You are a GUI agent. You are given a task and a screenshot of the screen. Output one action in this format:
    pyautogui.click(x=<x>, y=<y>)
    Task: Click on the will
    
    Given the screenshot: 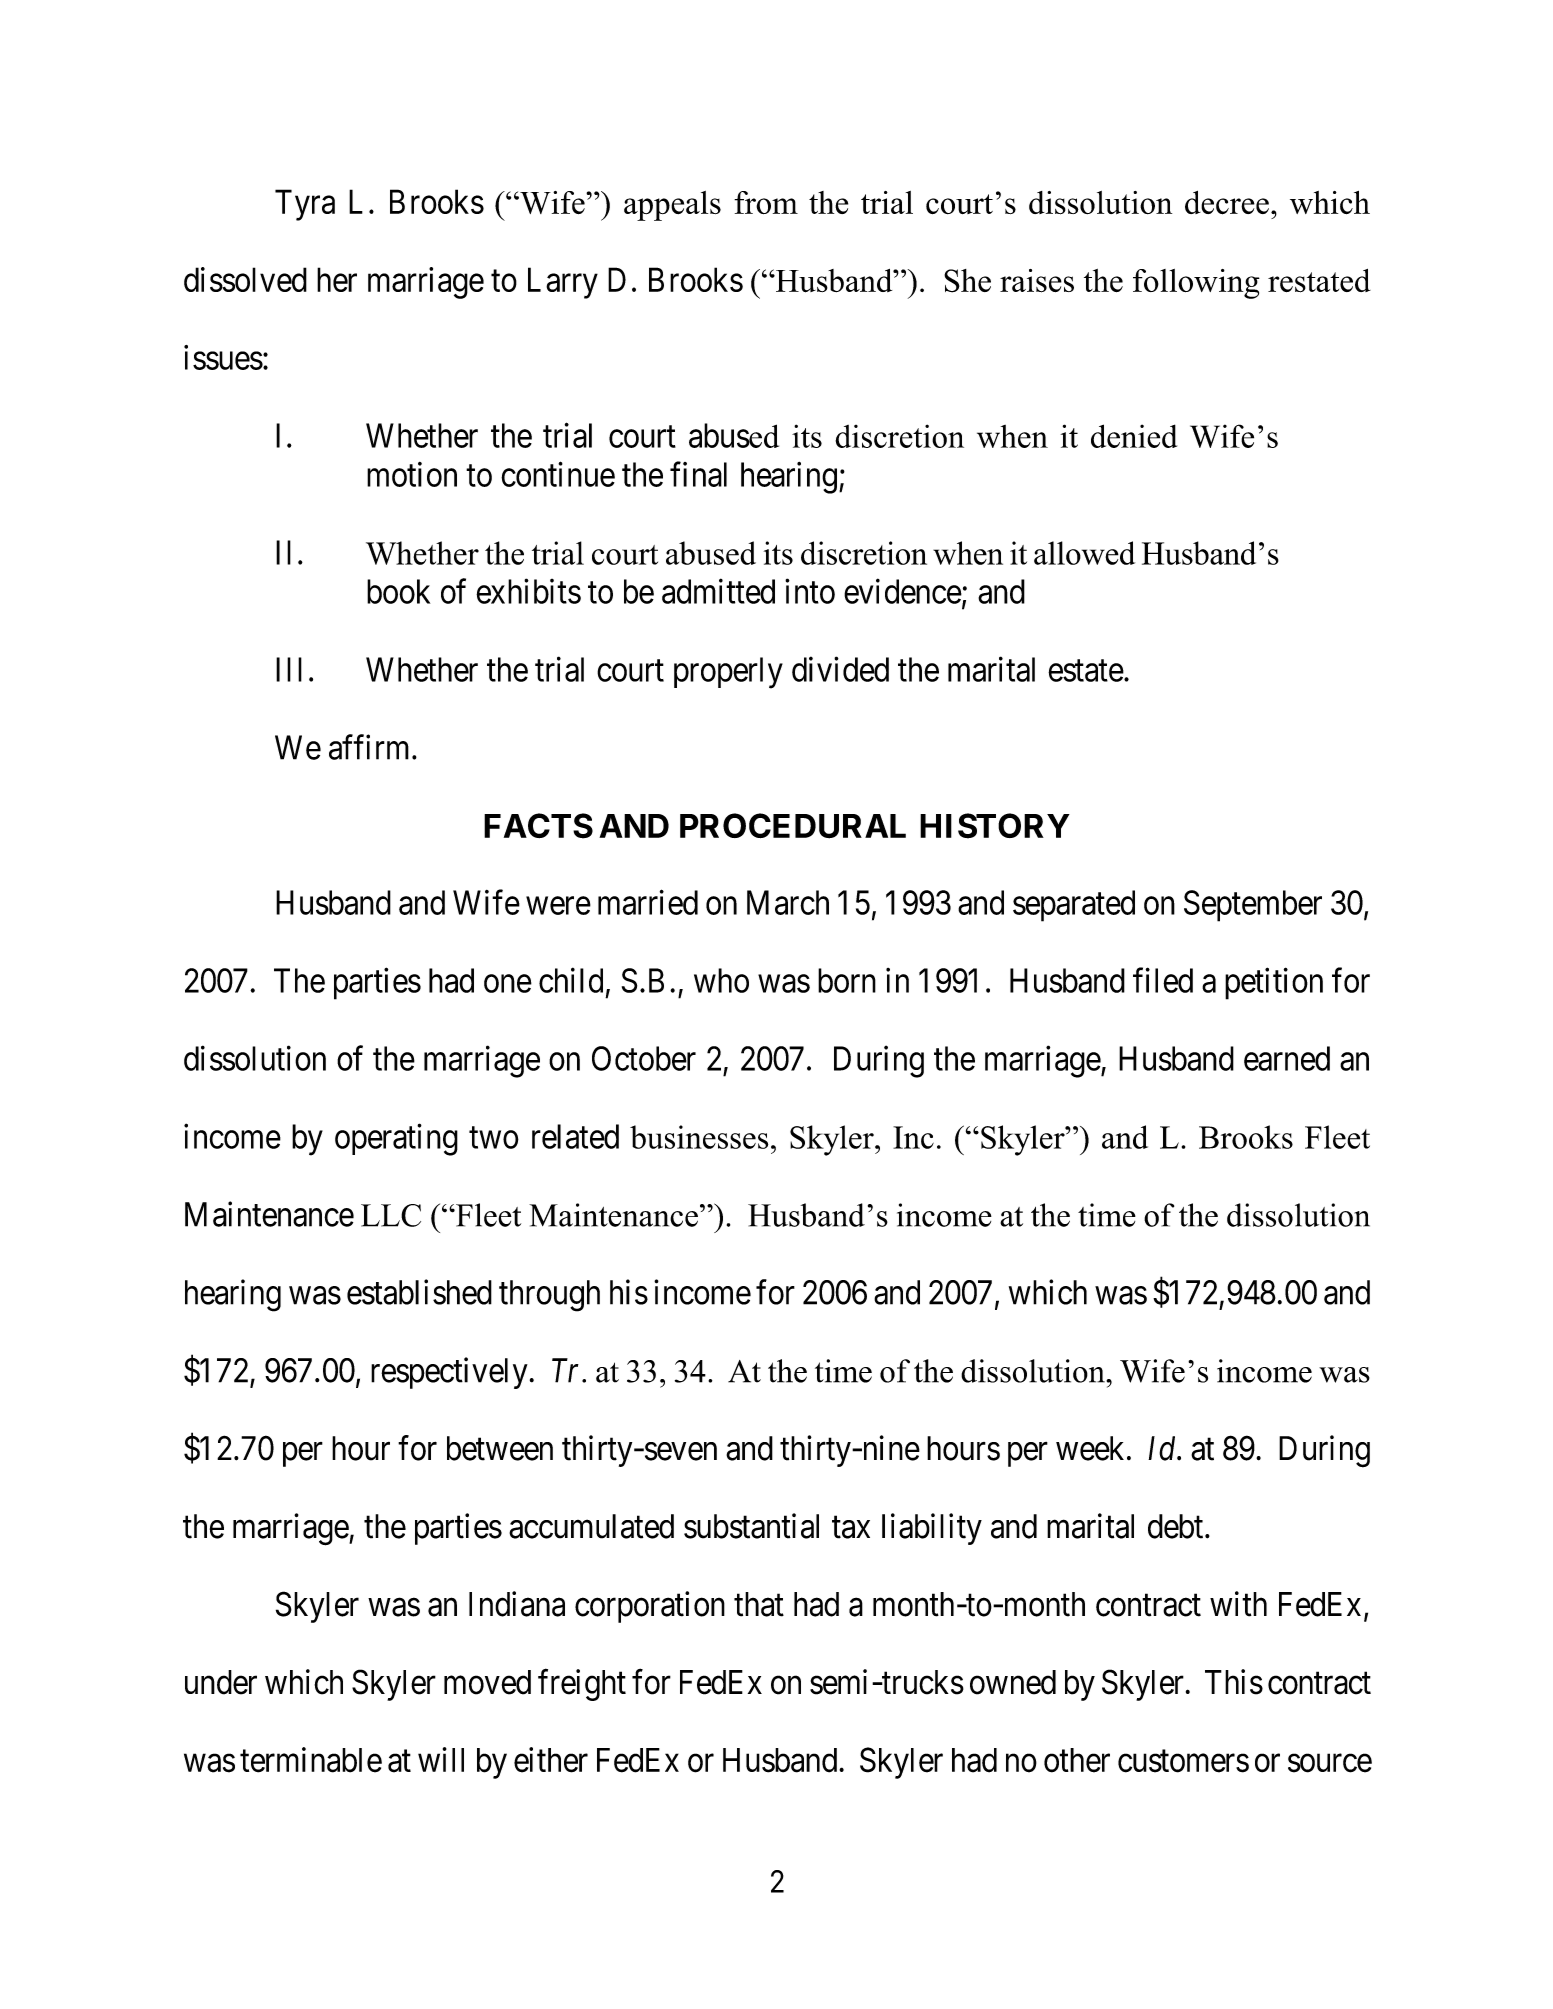 What is the action you would take?
    pyautogui.click(x=441, y=1759)
